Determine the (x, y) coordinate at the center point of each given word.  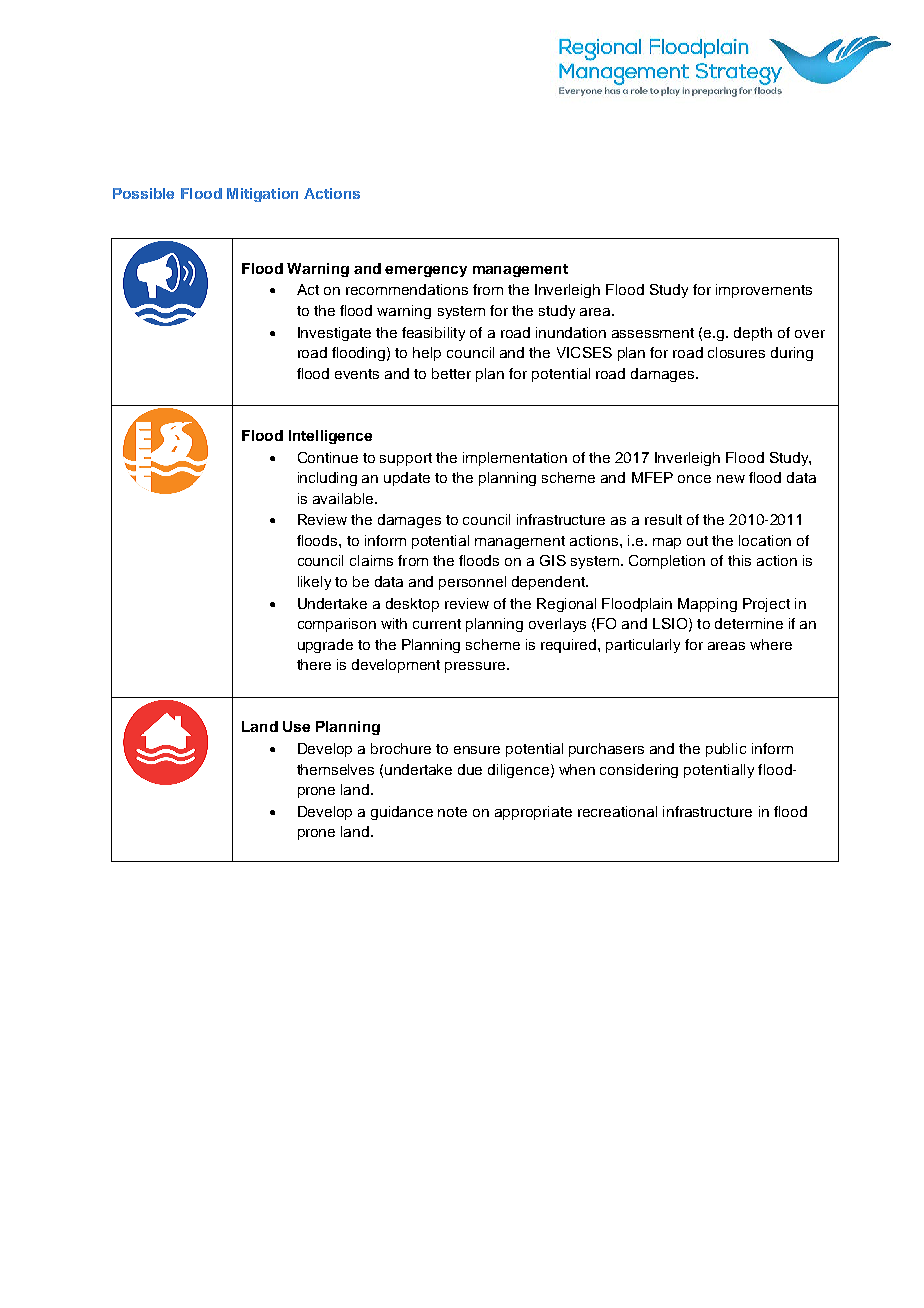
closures (736, 352)
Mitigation (262, 195)
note (452, 812)
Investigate (334, 334)
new (731, 479)
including (327, 479)
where (771, 644)
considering (639, 771)
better (451, 373)
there (314, 664)
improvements (764, 291)
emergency (426, 271)
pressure (476, 667)
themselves (335, 769)
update (407, 479)
